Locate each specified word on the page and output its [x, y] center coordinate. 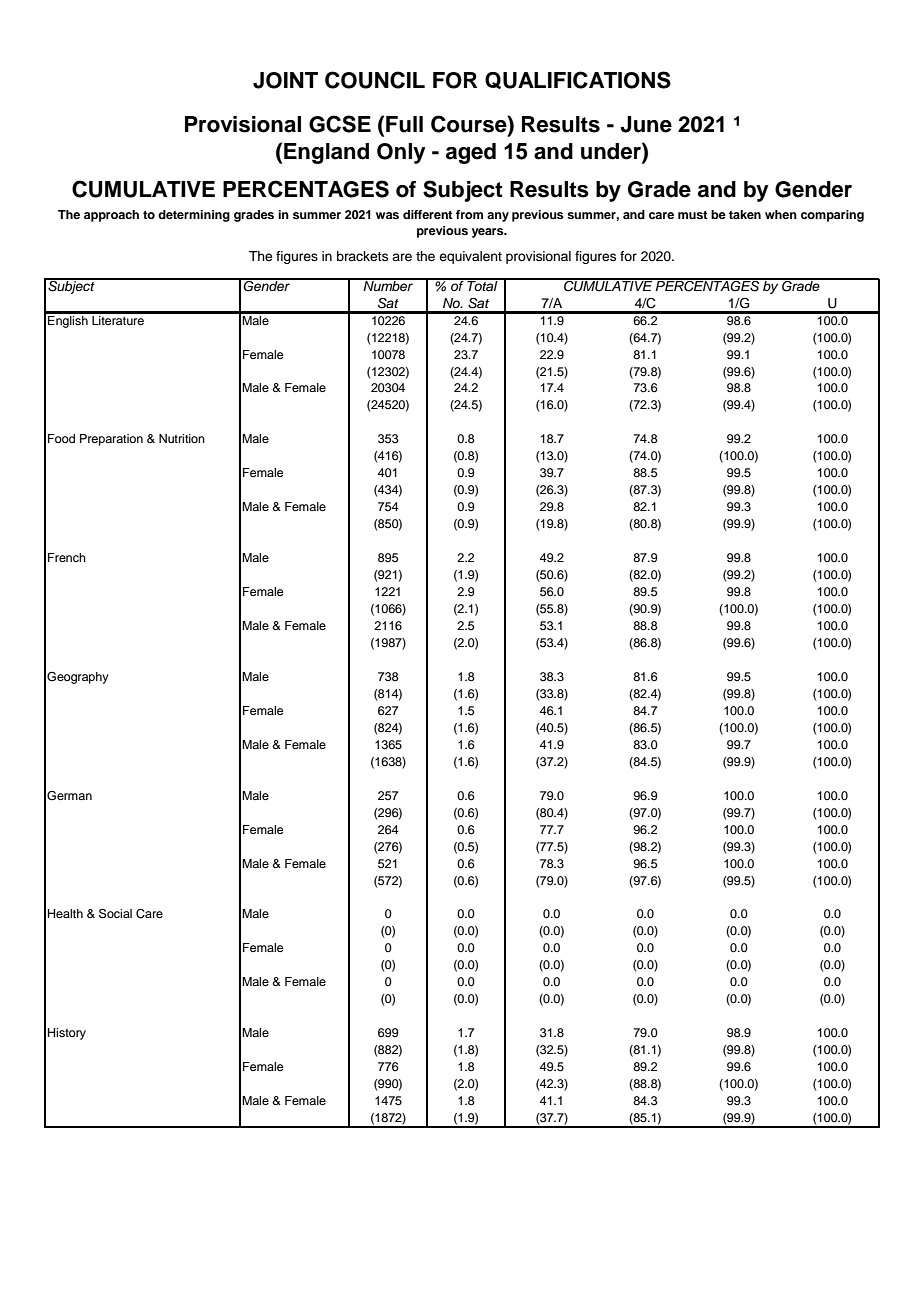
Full [404, 124]
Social [115, 914]
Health [65, 913]
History [67, 1034]
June [646, 124]
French [67, 557]
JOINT [285, 80]
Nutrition [182, 438]
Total [482, 284]
